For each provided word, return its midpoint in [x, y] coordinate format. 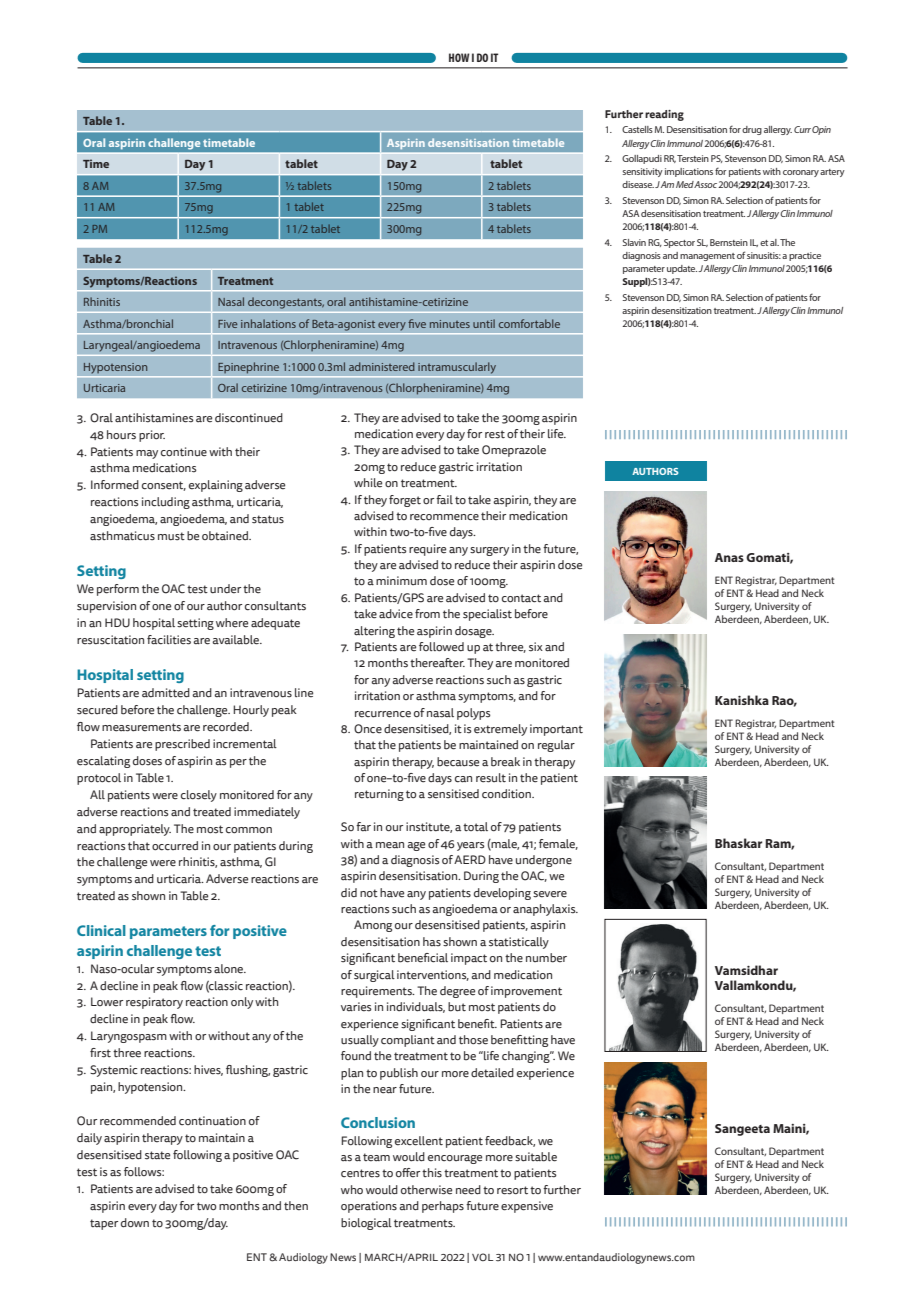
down [135, 1223]
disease [638, 184]
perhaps [443, 1207]
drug [752, 130]
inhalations [268, 323]
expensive [527, 1207]
